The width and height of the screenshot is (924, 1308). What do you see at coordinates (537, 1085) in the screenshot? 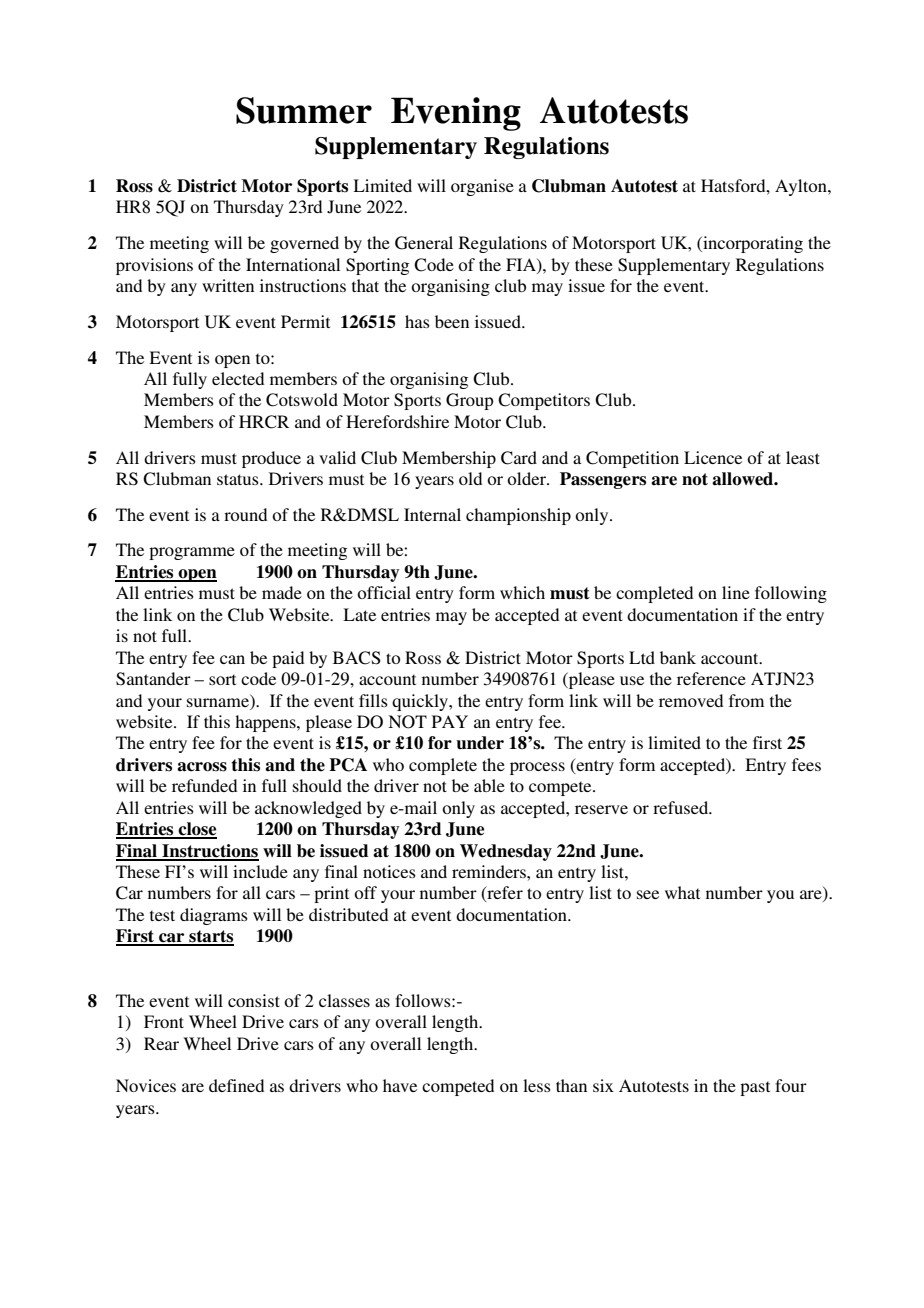
I see `less` at bounding box center [537, 1085].
